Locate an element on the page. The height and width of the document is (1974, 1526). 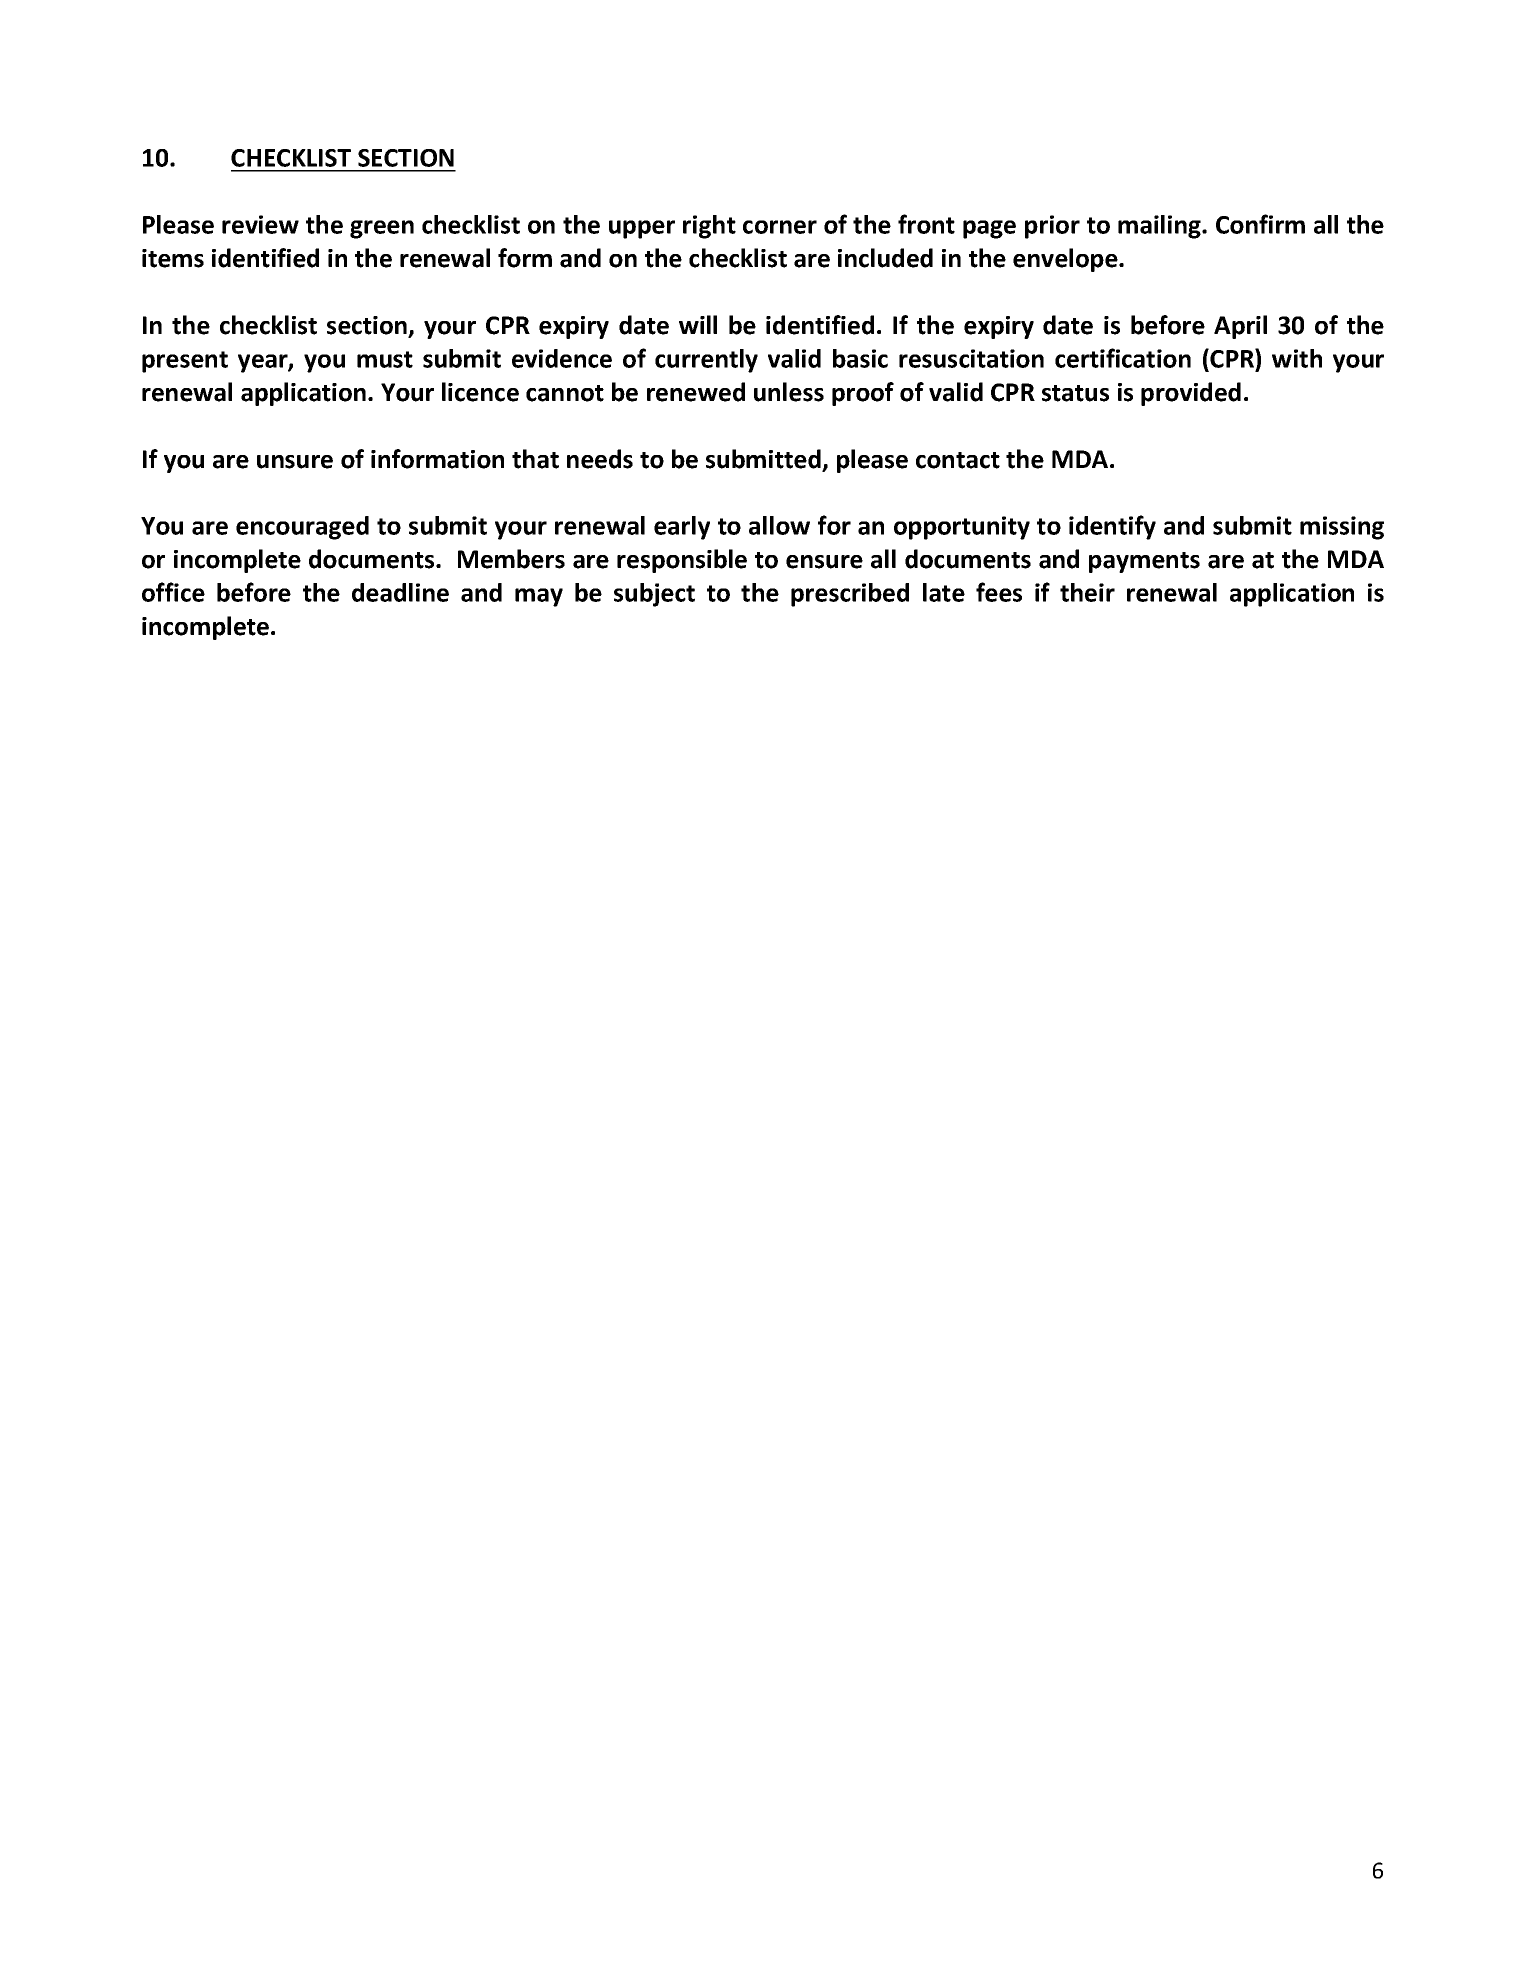
April is located at coordinates (1240, 327).
